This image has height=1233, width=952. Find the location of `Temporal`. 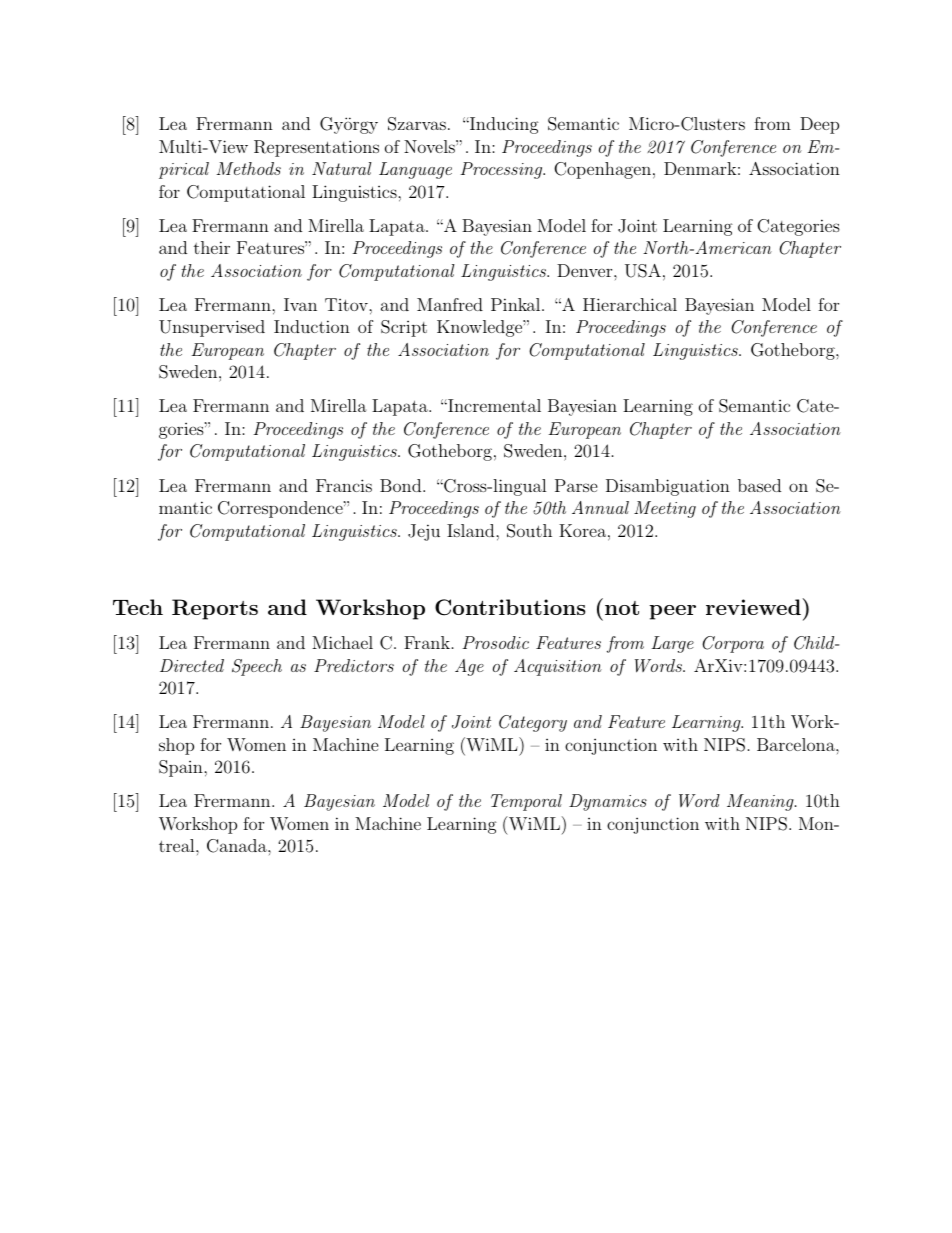

Temporal is located at coordinates (526, 802).
